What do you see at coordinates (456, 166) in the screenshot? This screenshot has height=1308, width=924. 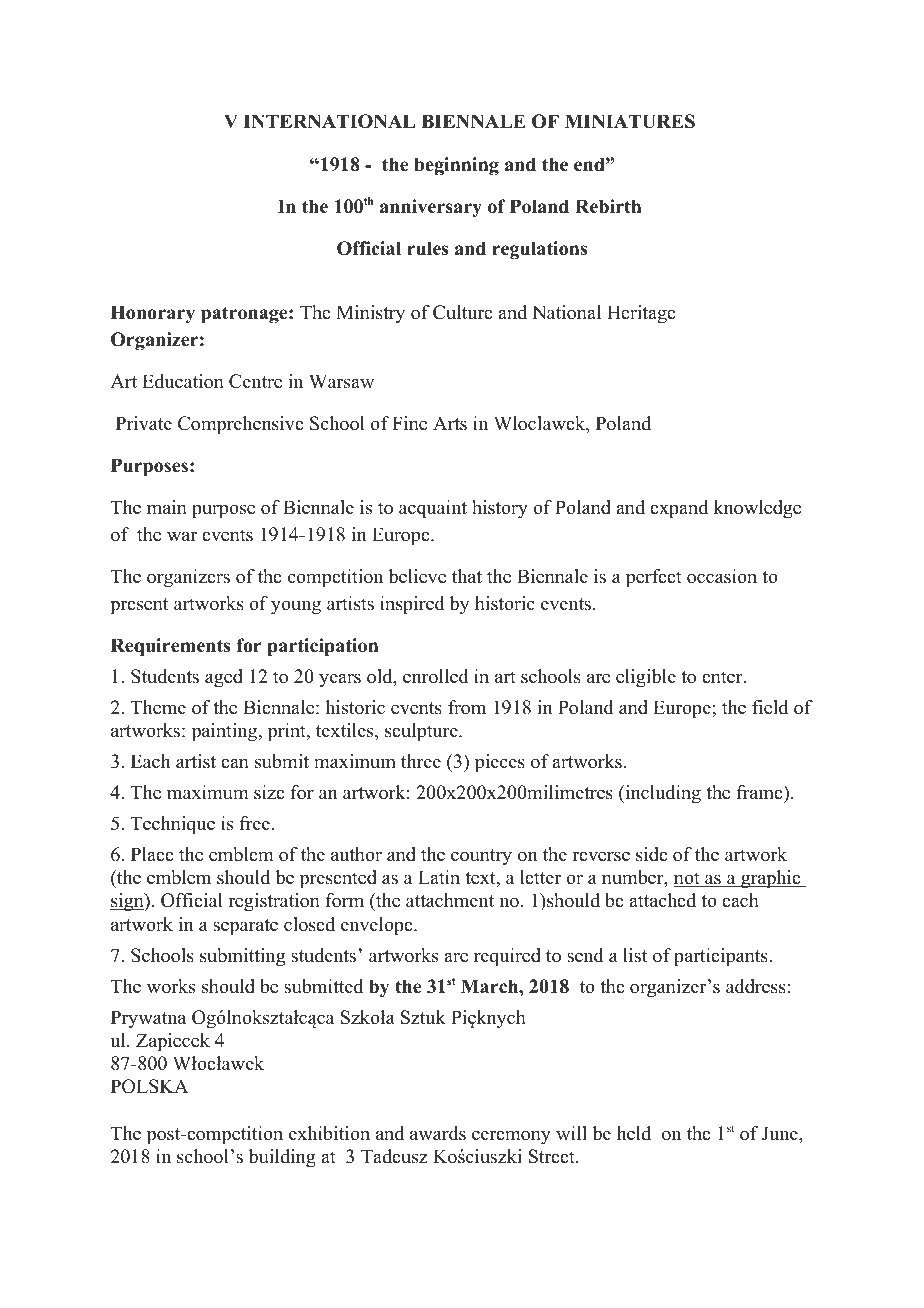 I see `beginning` at bounding box center [456, 166].
